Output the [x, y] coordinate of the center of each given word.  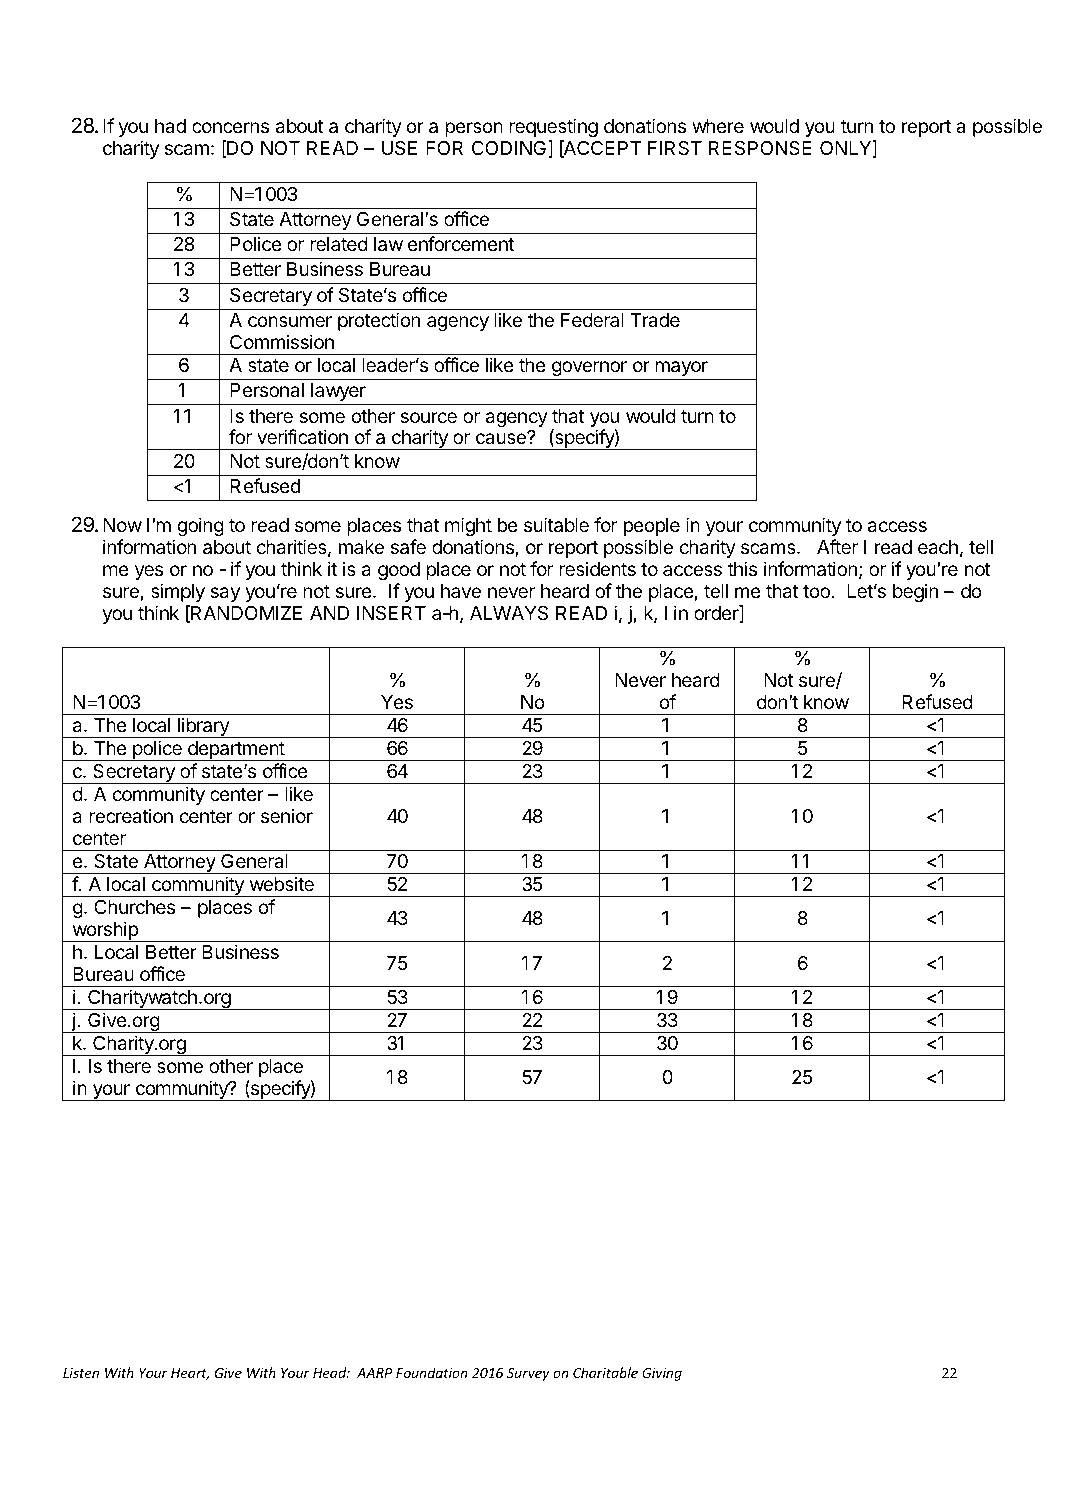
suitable [556, 525]
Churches [134, 907]
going [200, 526]
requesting [553, 127]
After [837, 546]
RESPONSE [760, 148]
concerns [230, 127]
